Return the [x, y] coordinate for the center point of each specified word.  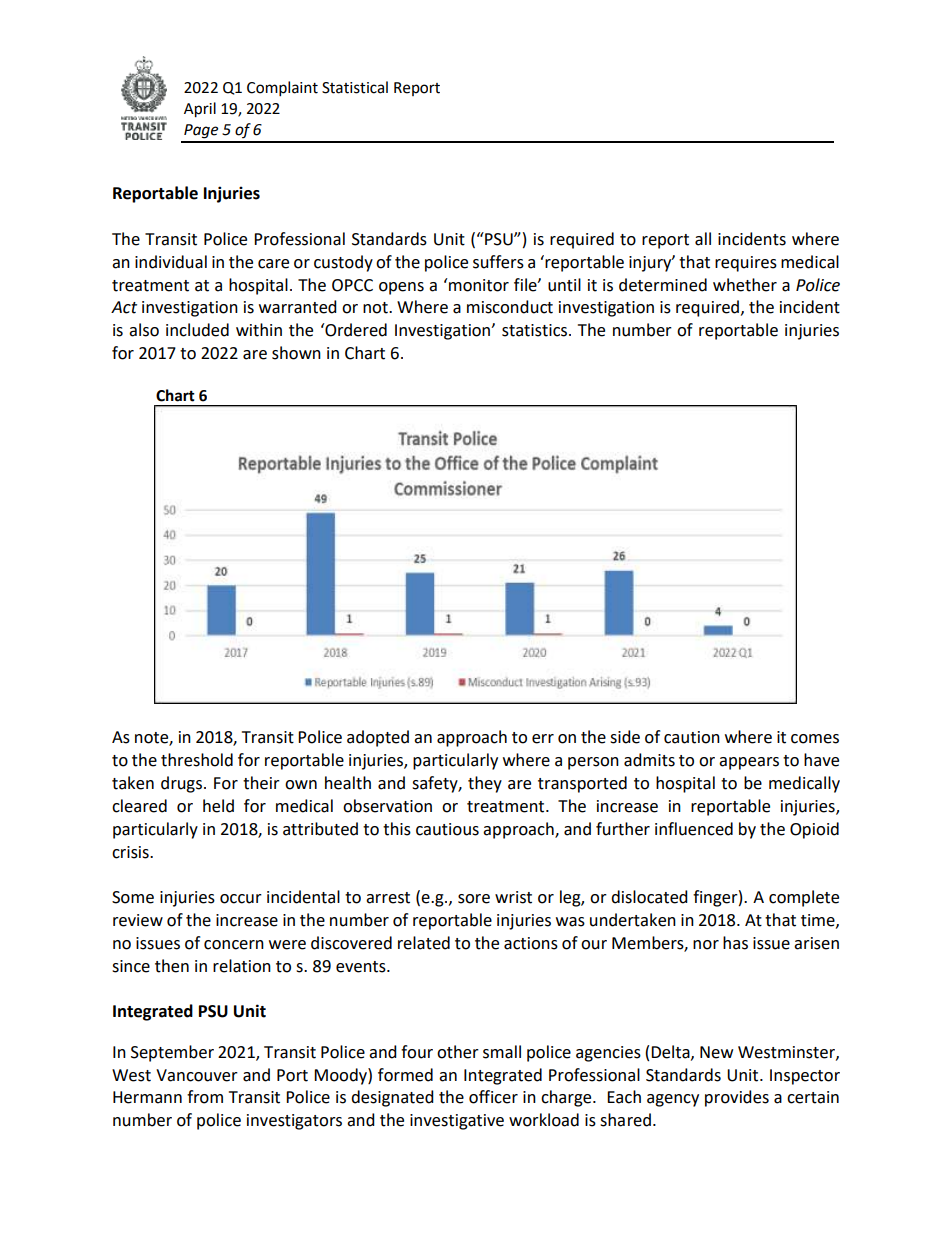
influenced [694, 829]
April [200, 110]
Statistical [355, 87]
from [205, 1097]
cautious [447, 829]
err [543, 739]
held [218, 806]
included [197, 330]
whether [745, 285]
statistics [536, 330]
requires [746, 264]
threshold [197, 760]
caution [692, 737]
